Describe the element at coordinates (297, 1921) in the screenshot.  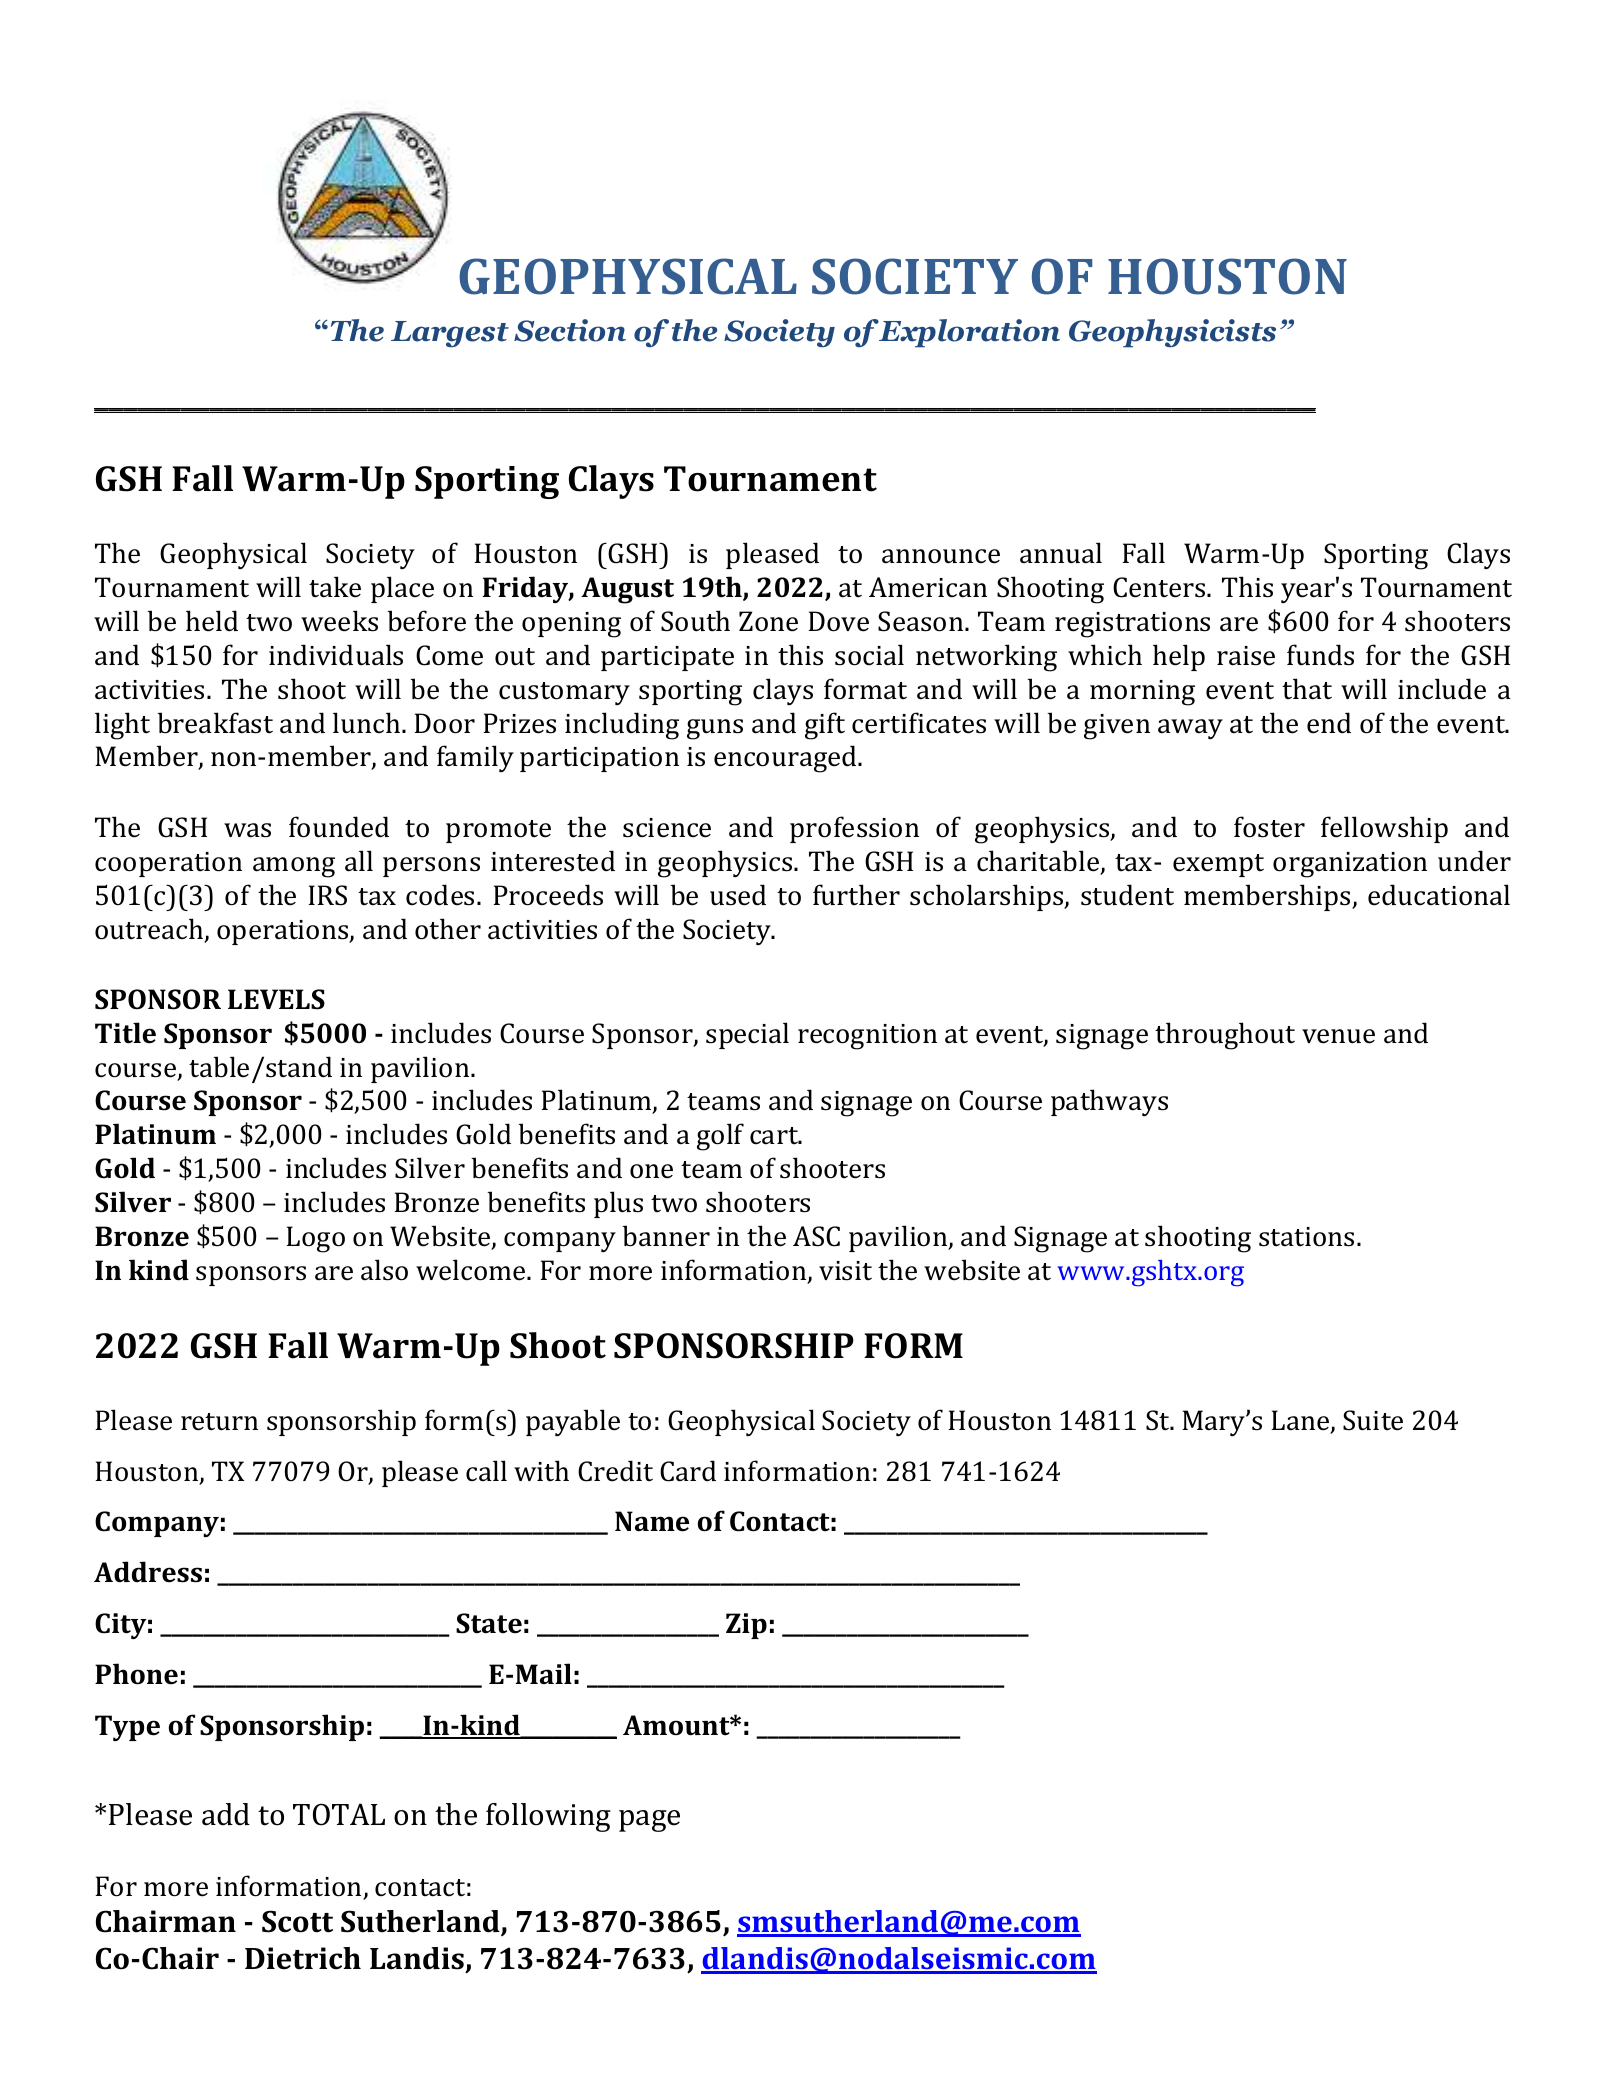
I see `Scott` at that location.
